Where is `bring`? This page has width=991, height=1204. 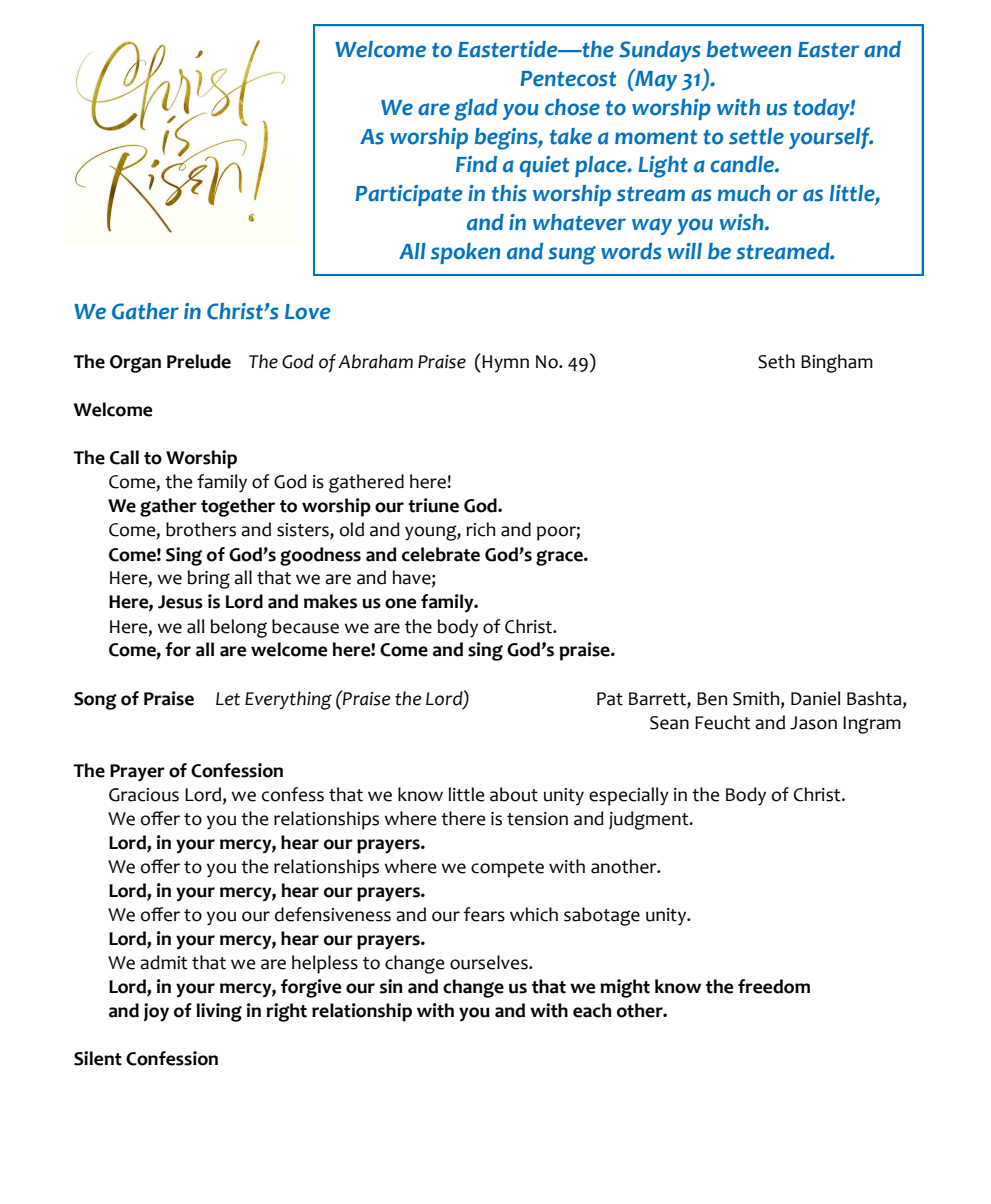 bring is located at coordinates (208, 579).
